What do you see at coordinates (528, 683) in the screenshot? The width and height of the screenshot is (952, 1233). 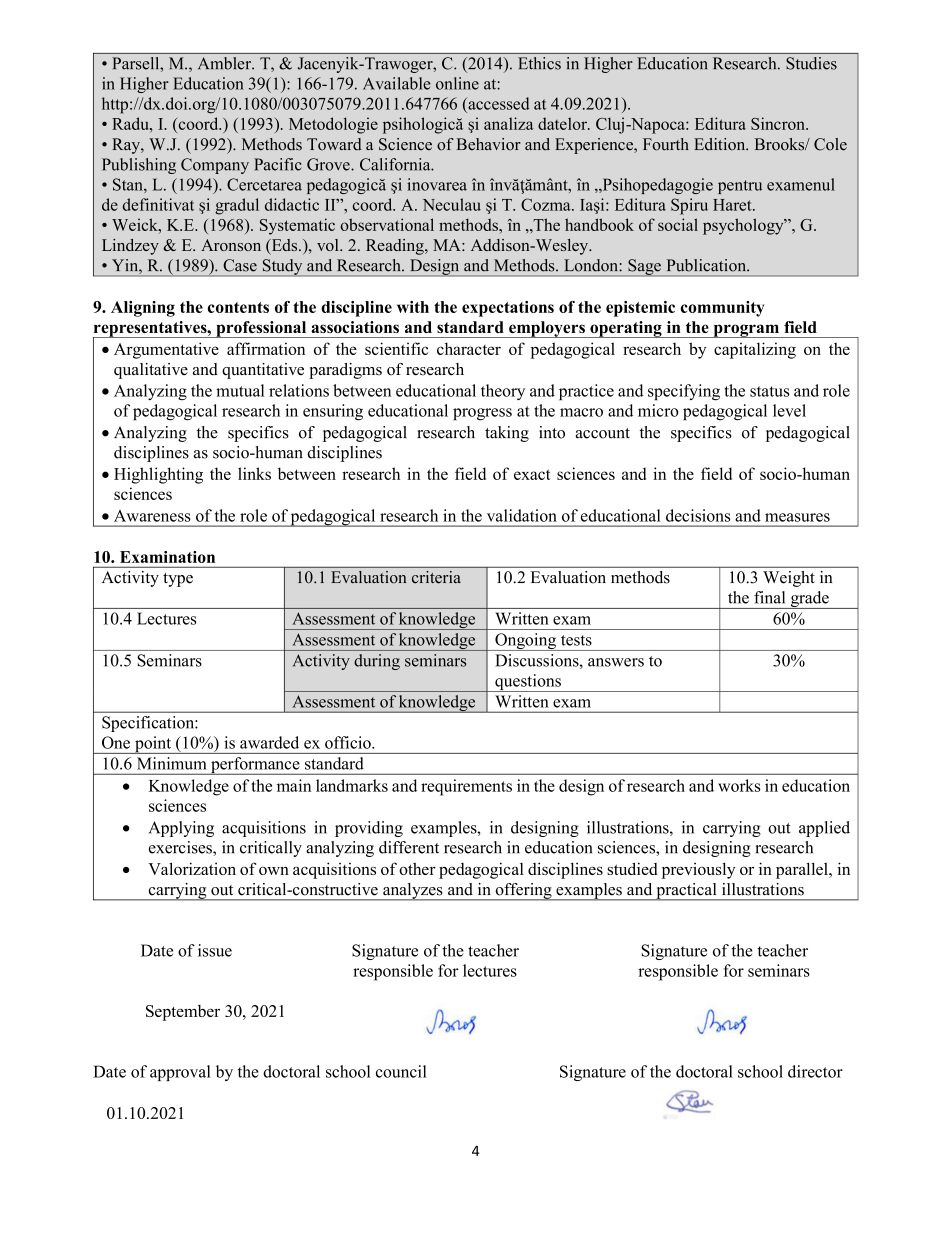 I see `questions` at bounding box center [528, 683].
